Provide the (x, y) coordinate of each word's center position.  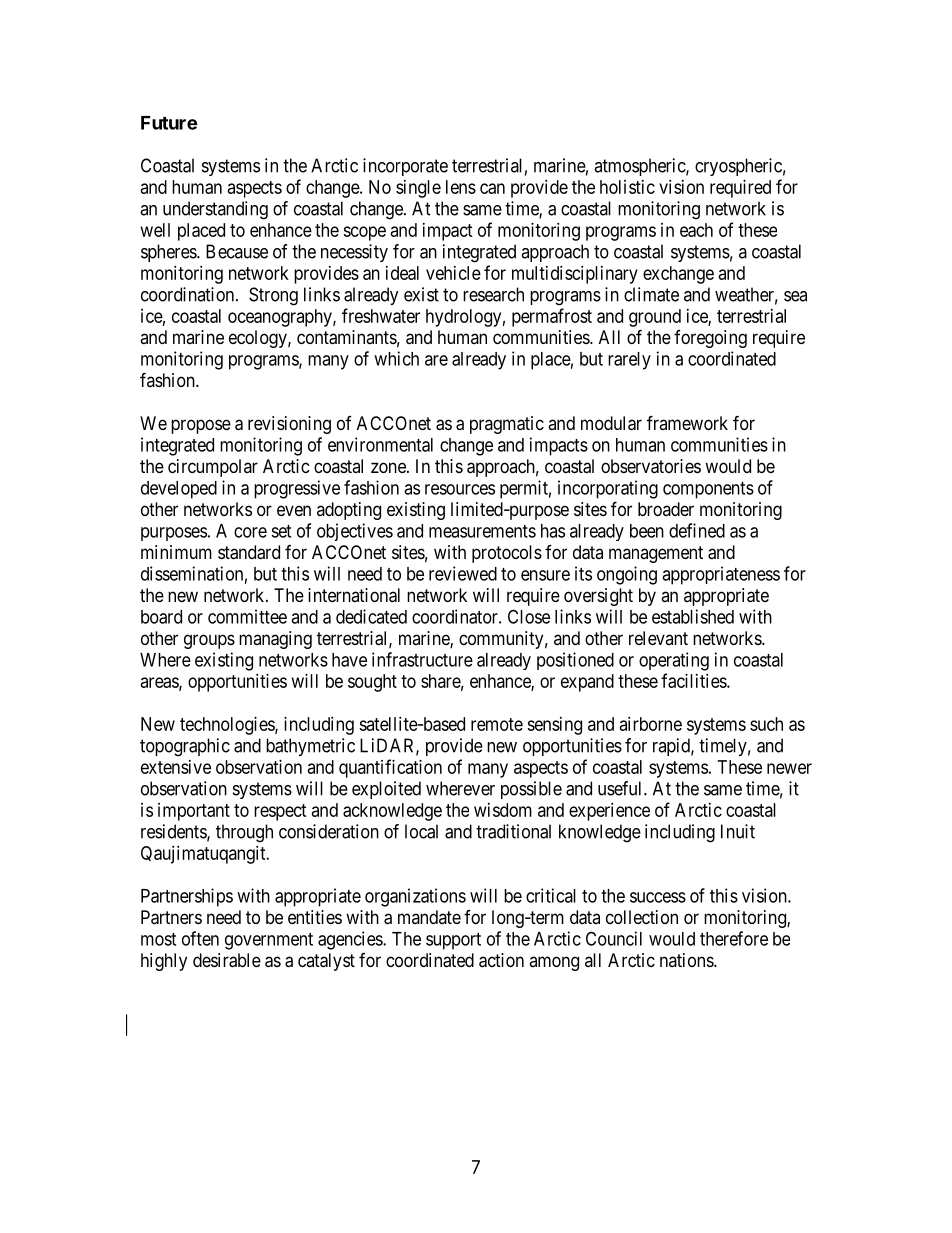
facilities (694, 680)
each (696, 230)
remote (497, 724)
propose (201, 426)
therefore (734, 938)
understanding (215, 210)
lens (461, 187)
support (453, 941)
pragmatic (507, 425)
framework (687, 422)
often (200, 938)
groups (209, 641)
